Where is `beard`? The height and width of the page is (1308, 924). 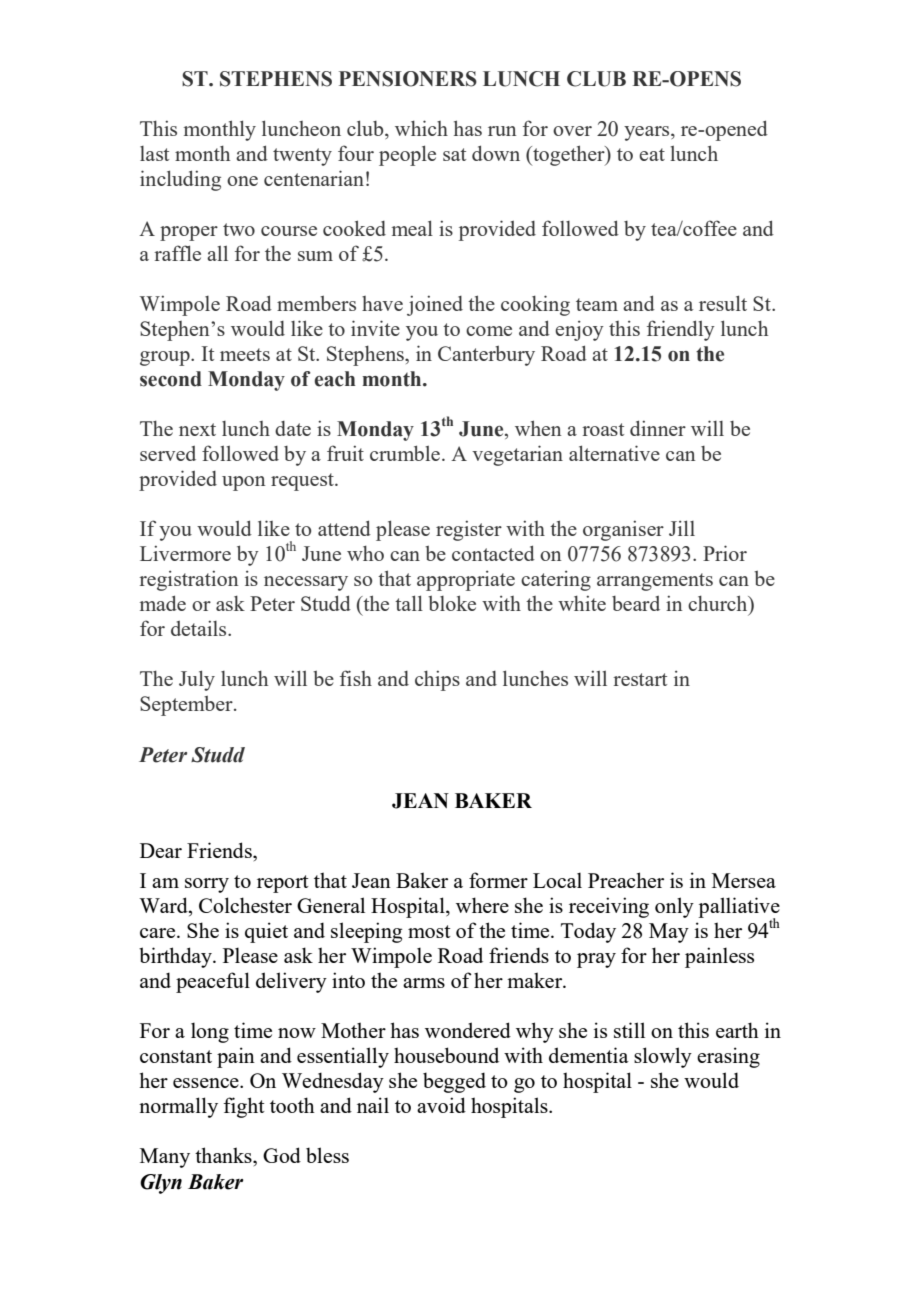
beard is located at coordinates (636, 603).
